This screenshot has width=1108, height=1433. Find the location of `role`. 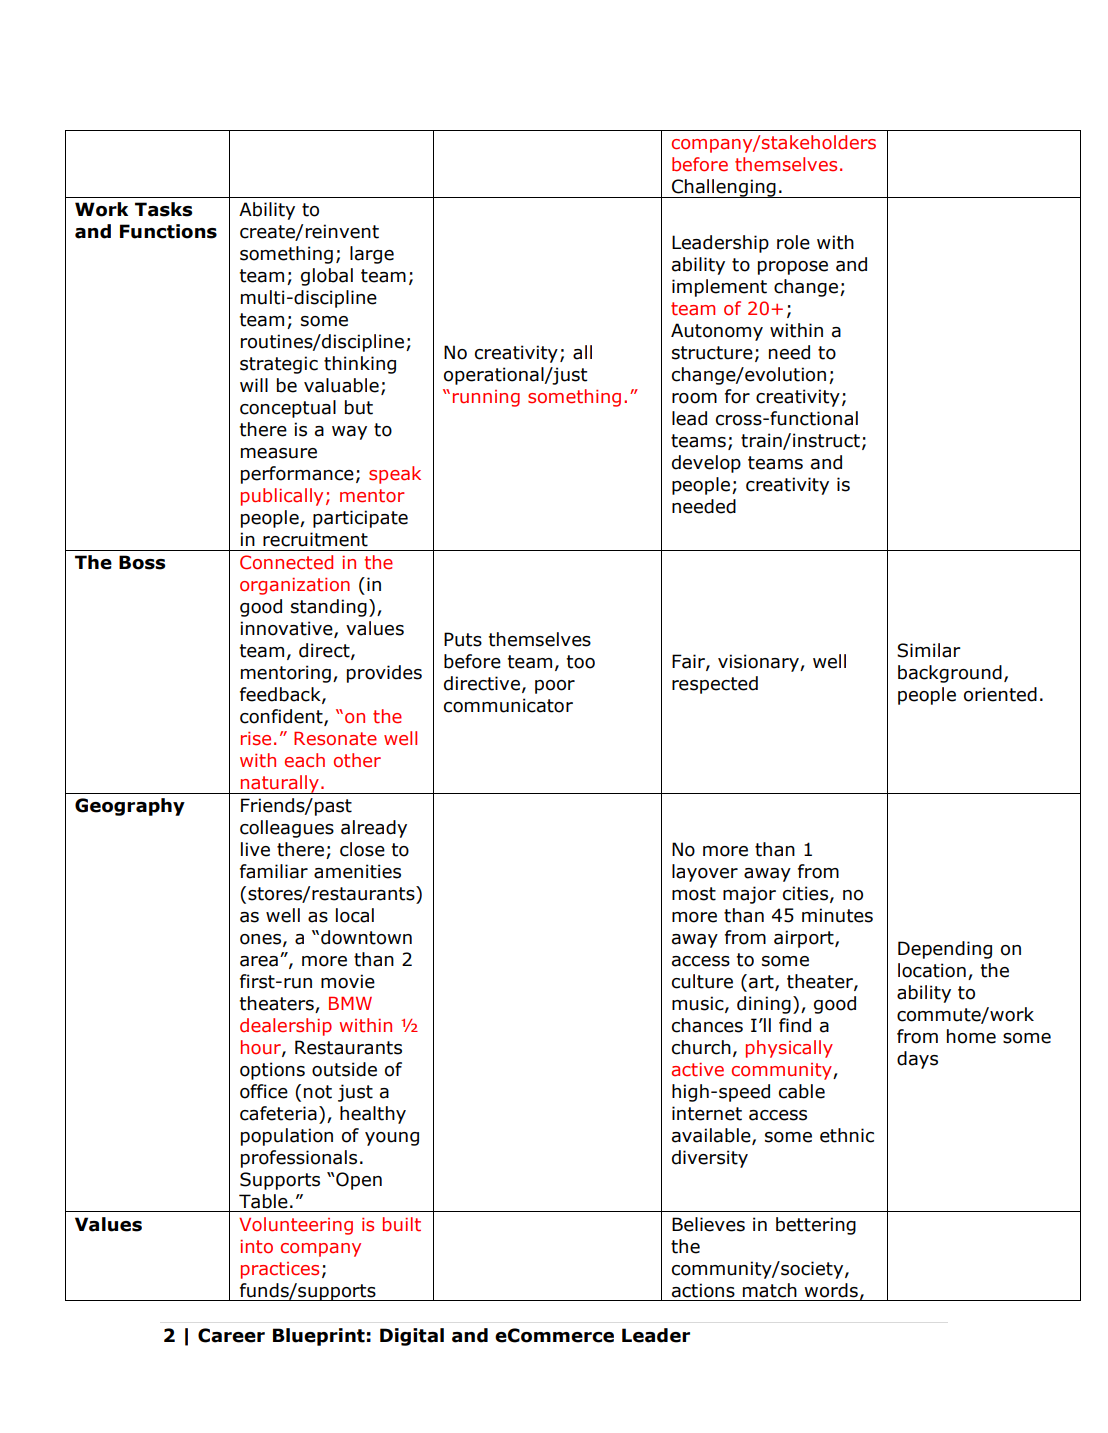

role is located at coordinates (793, 242).
